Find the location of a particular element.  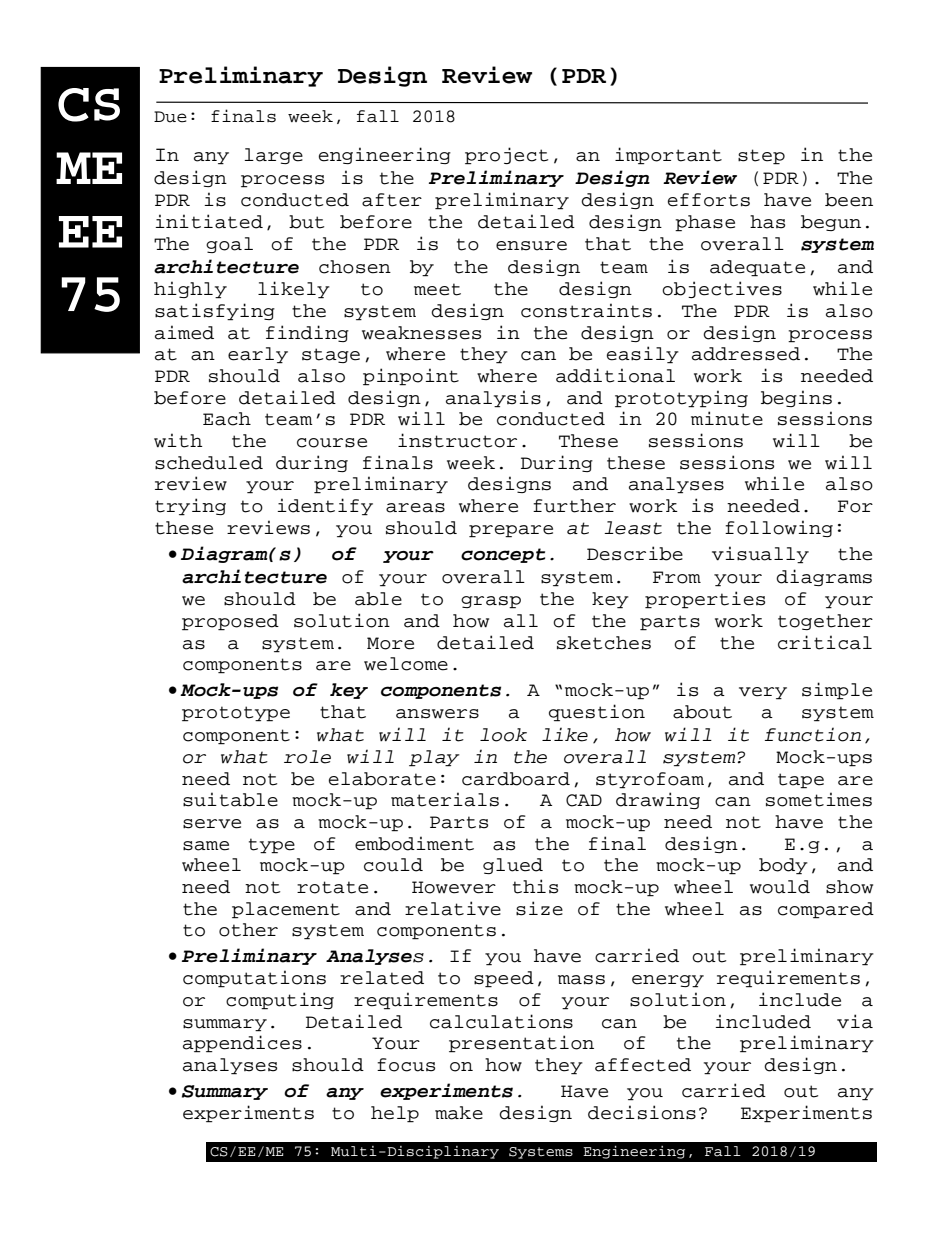

analysis is located at coordinates (493, 399).
